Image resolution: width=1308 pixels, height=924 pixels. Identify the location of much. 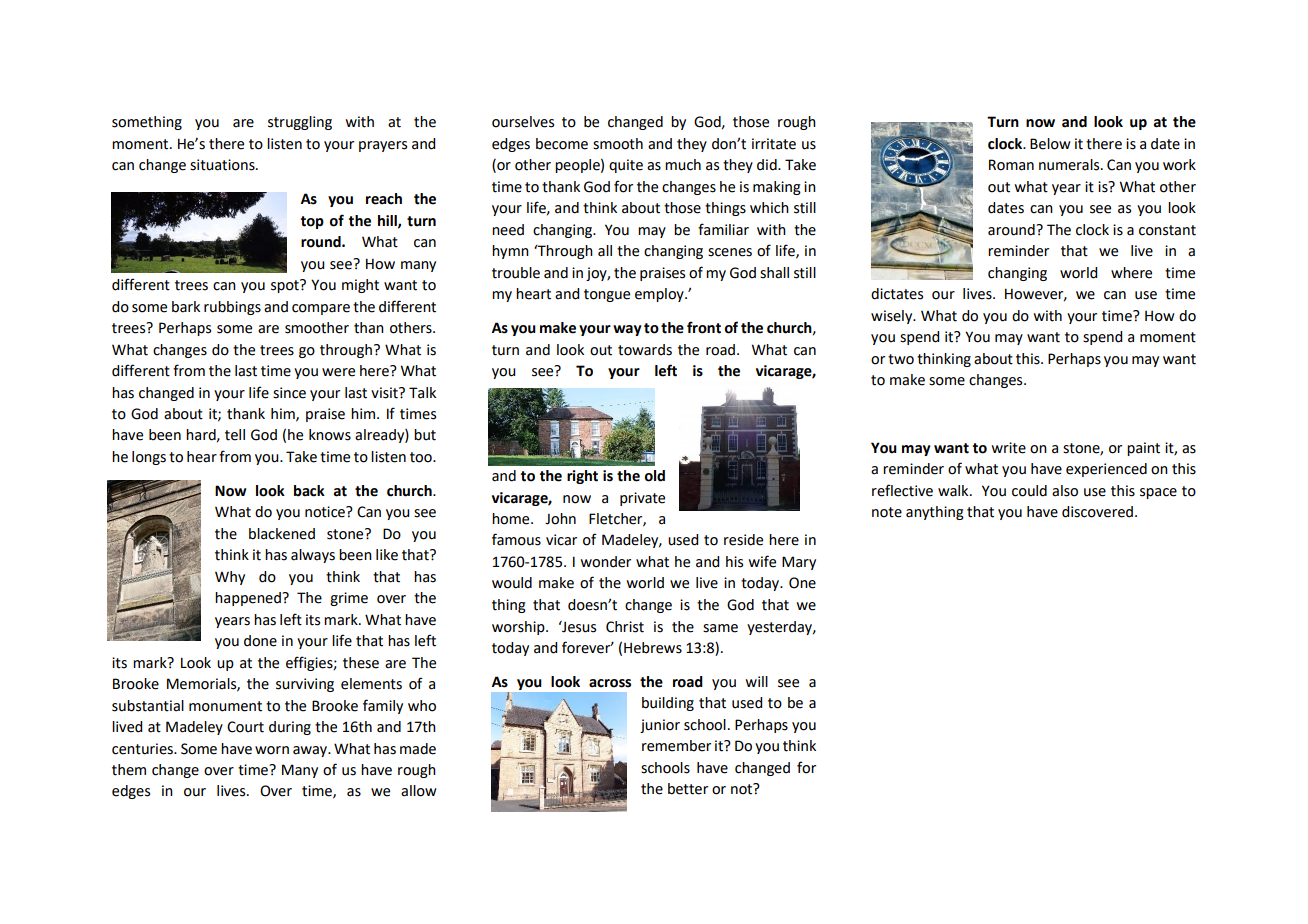
(683, 165).
